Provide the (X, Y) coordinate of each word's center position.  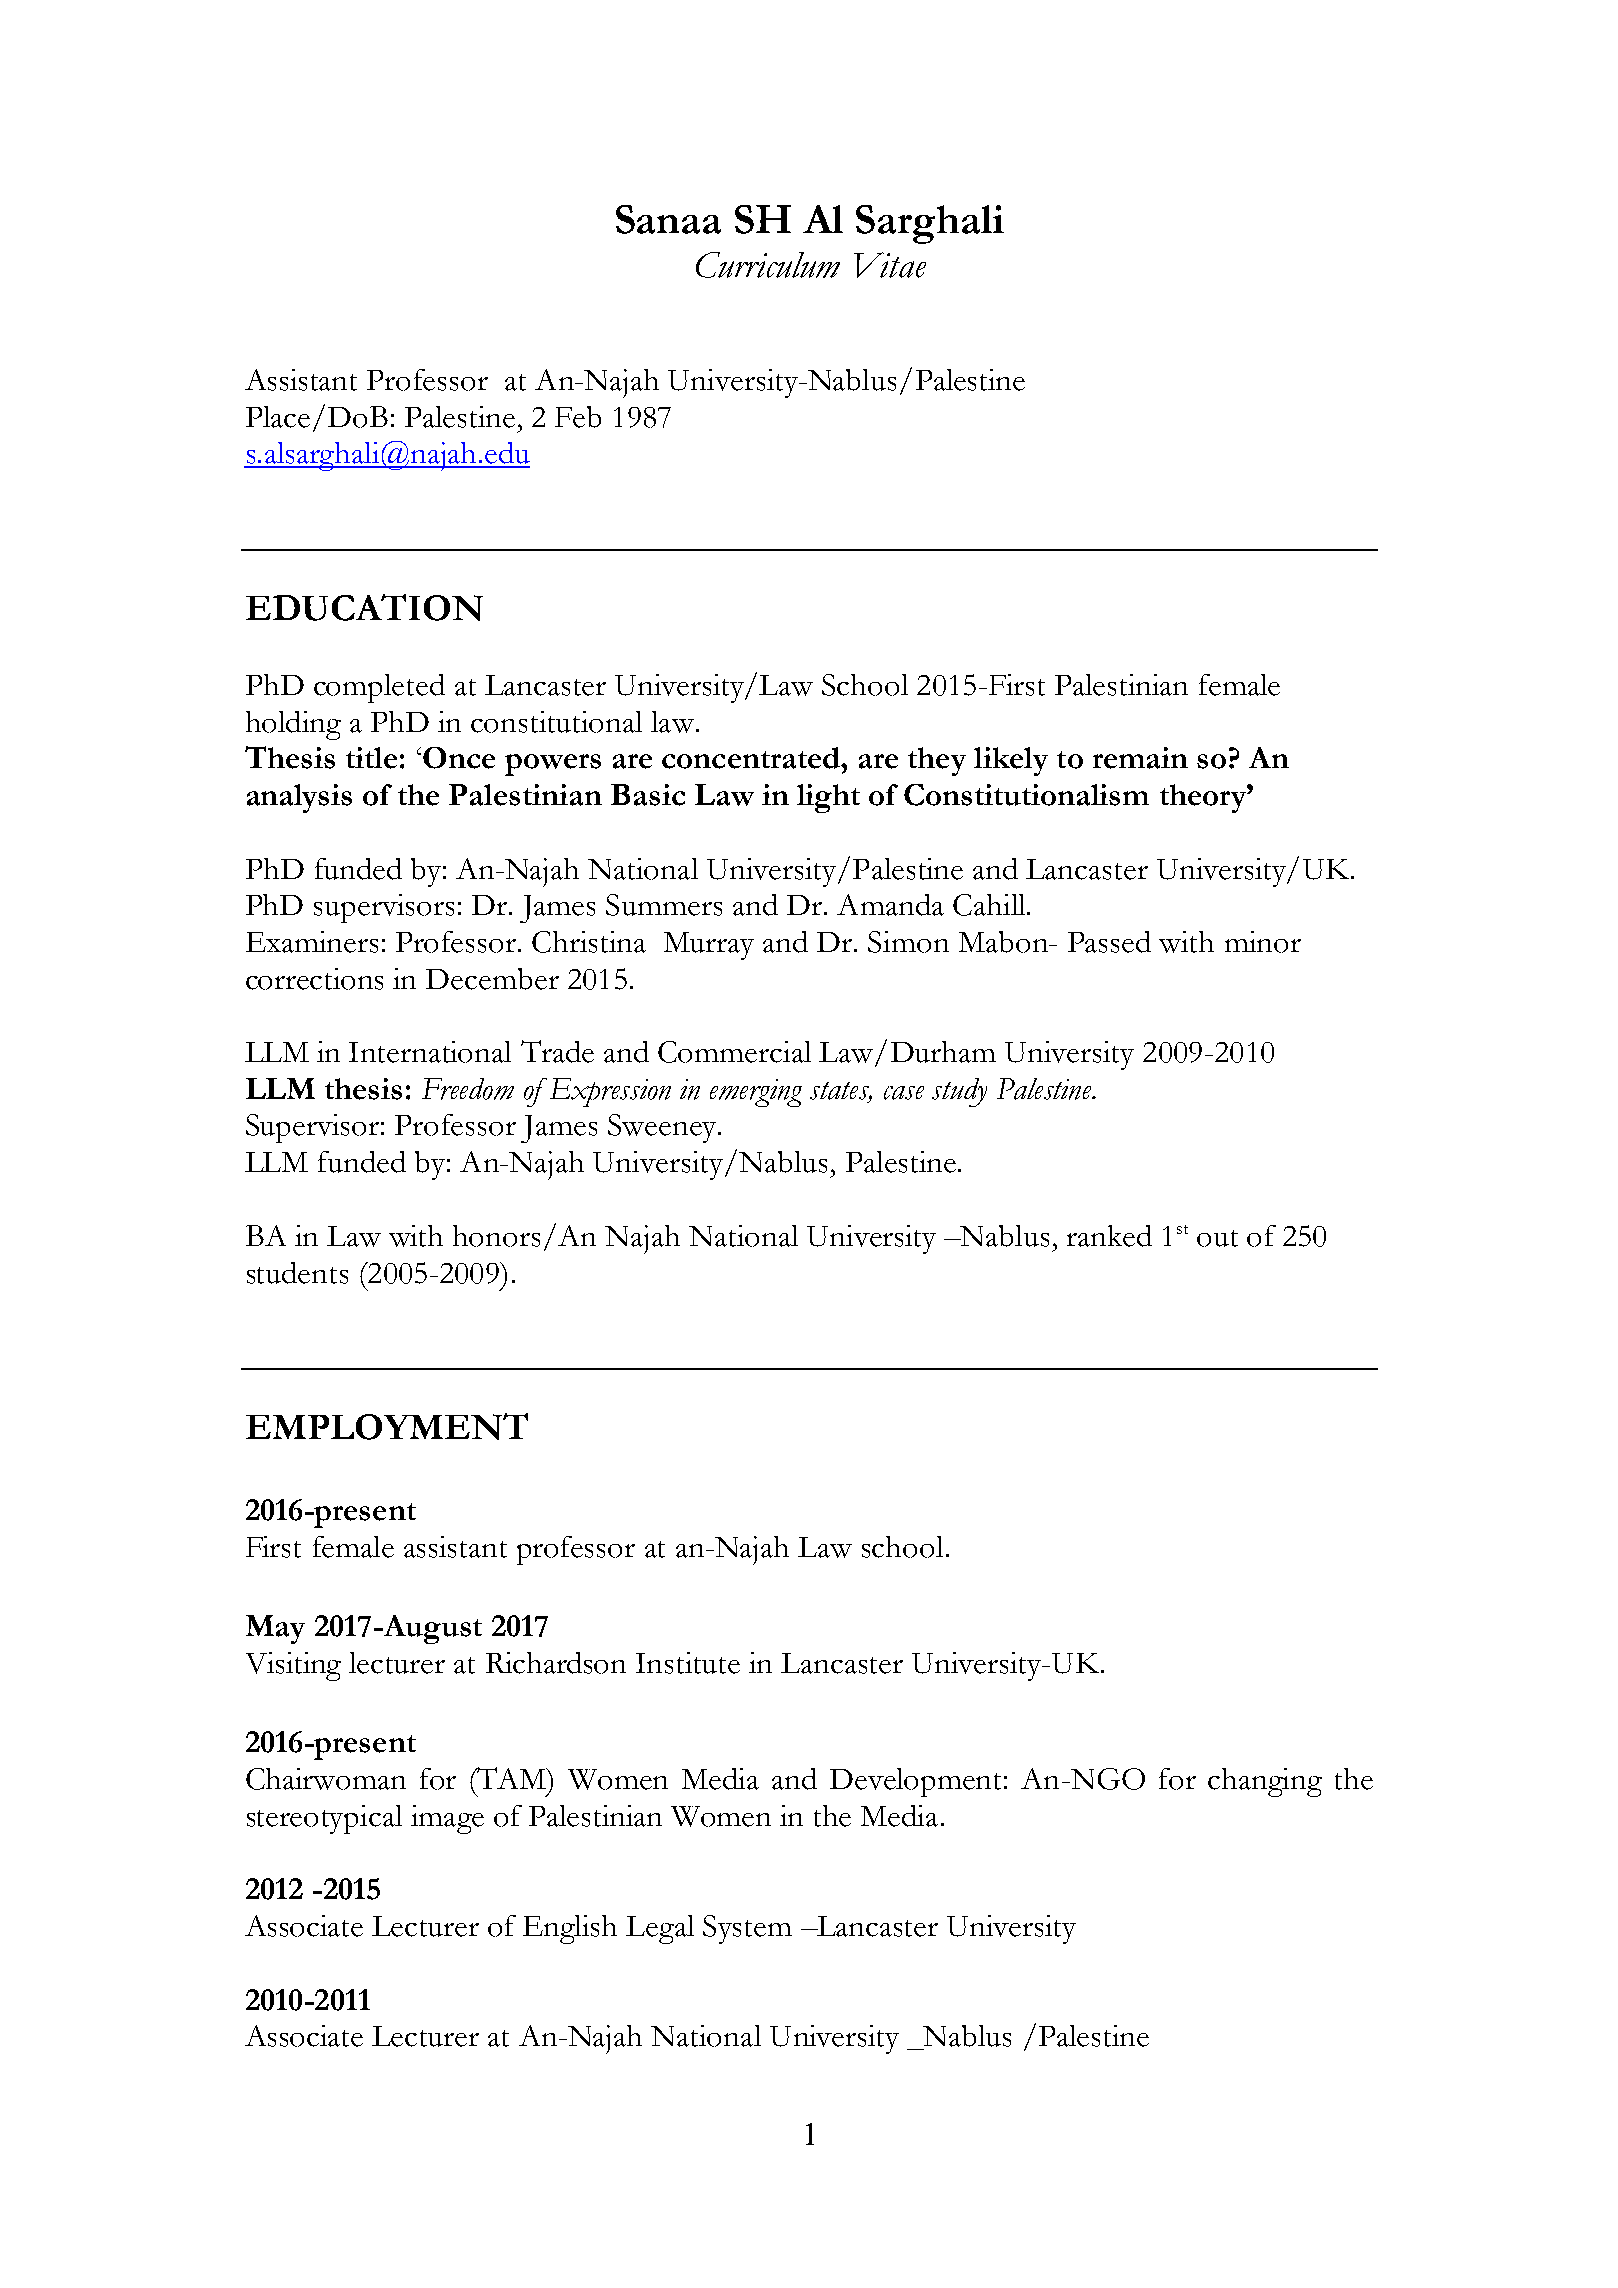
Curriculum (768, 265)
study (959, 1092)
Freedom (468, 1089)
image (447, 1819)
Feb (578, 417)
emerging (756, 1093)
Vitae (890, 265)
